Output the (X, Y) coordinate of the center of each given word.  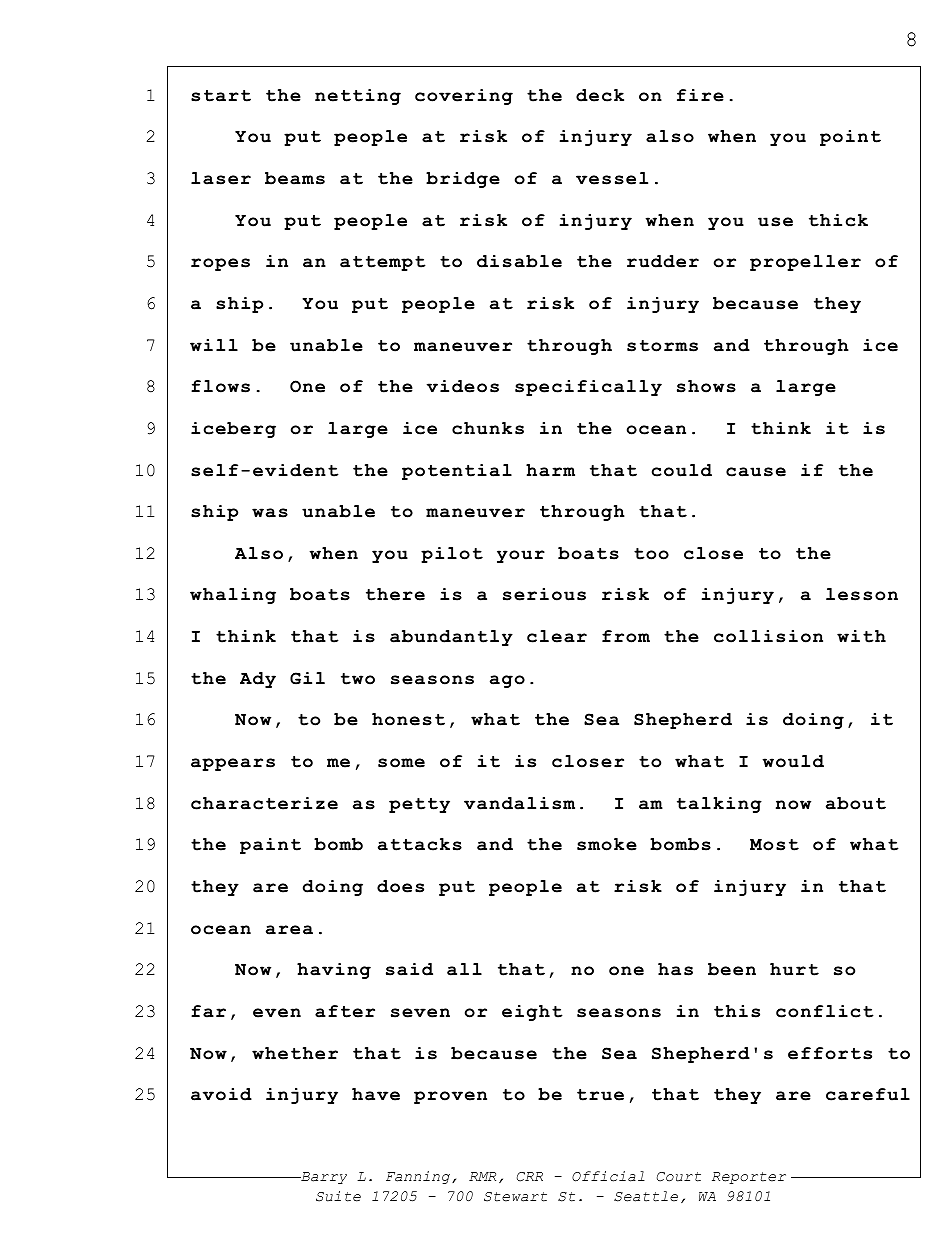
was (270, 513)
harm (550, 470)
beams (295, 178)
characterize (264, 803)
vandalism (519, 803)
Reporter (749, 1178)
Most (774, 845)
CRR (530, 1177)
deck (600, 95)
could (682, 470)
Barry (323, 1178)
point (850, 138)
